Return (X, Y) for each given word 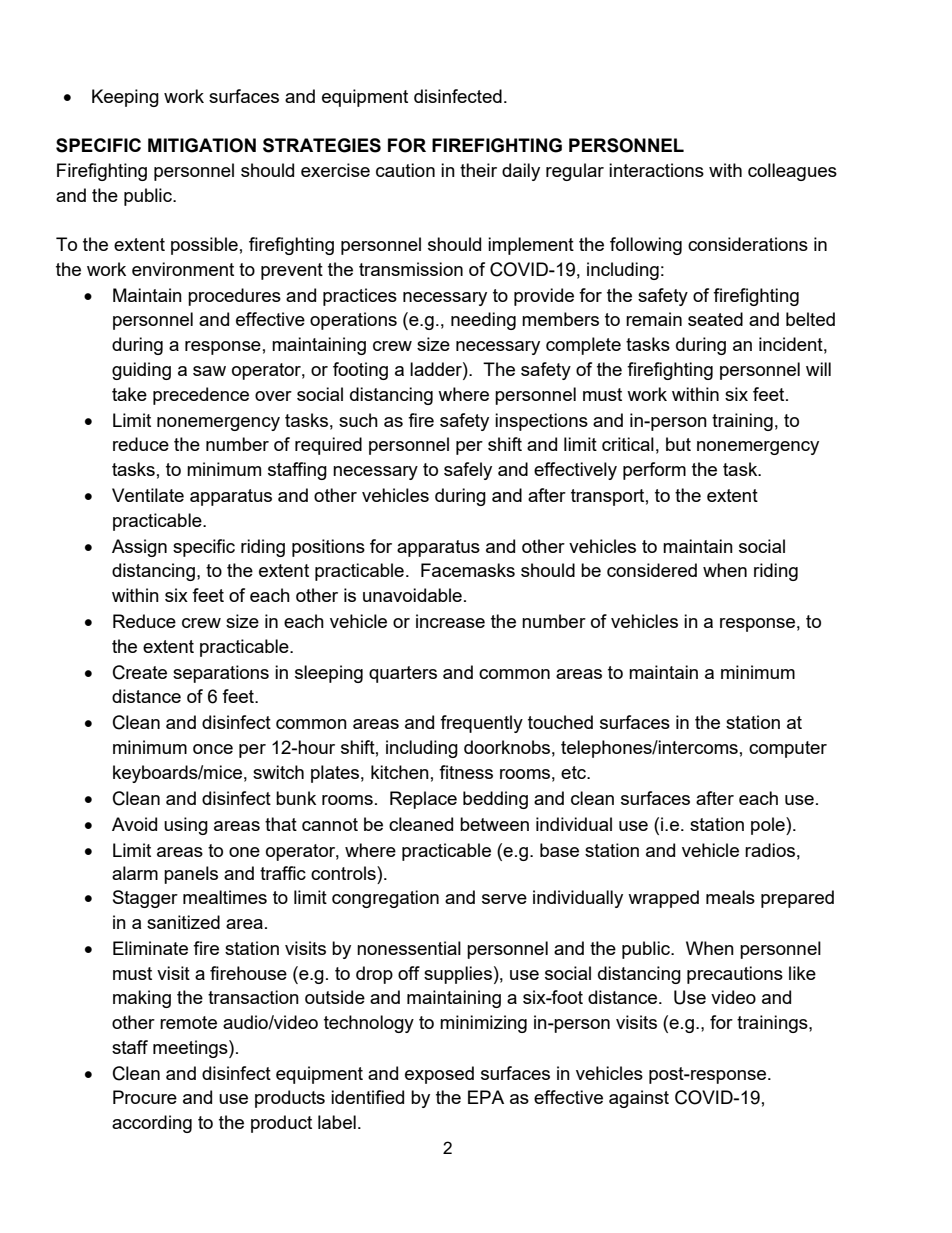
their (478, 170)
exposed (439, 1075)
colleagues (792, 172)
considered (652, 570)
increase (450, 621)
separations (221, 674)
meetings (191, 1049)
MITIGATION (202, 145)
